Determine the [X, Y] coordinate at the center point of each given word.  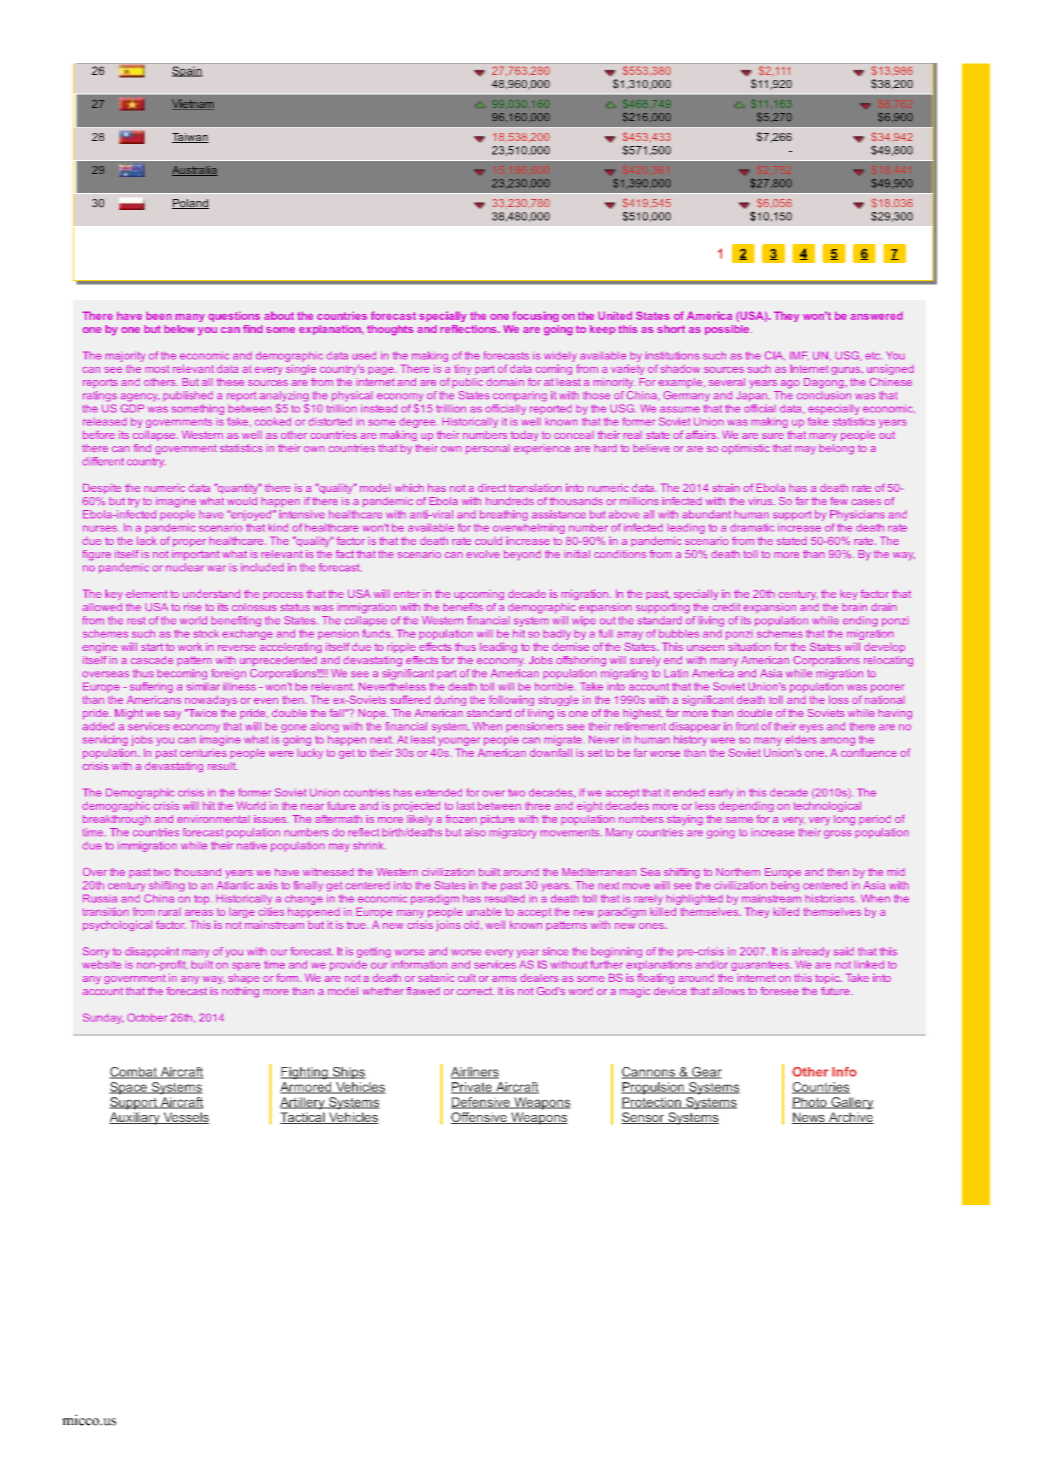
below [179, 329]
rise [193, 607]
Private [472, 1088]
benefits [463, 607]
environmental [213, 819]
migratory [513, 833]
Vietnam [193, 104]
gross [838, 834]
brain [854, 607]
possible [727, 330]
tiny [463, 370]
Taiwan [190, 138]
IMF [799, 355]
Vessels [185, 1118]
